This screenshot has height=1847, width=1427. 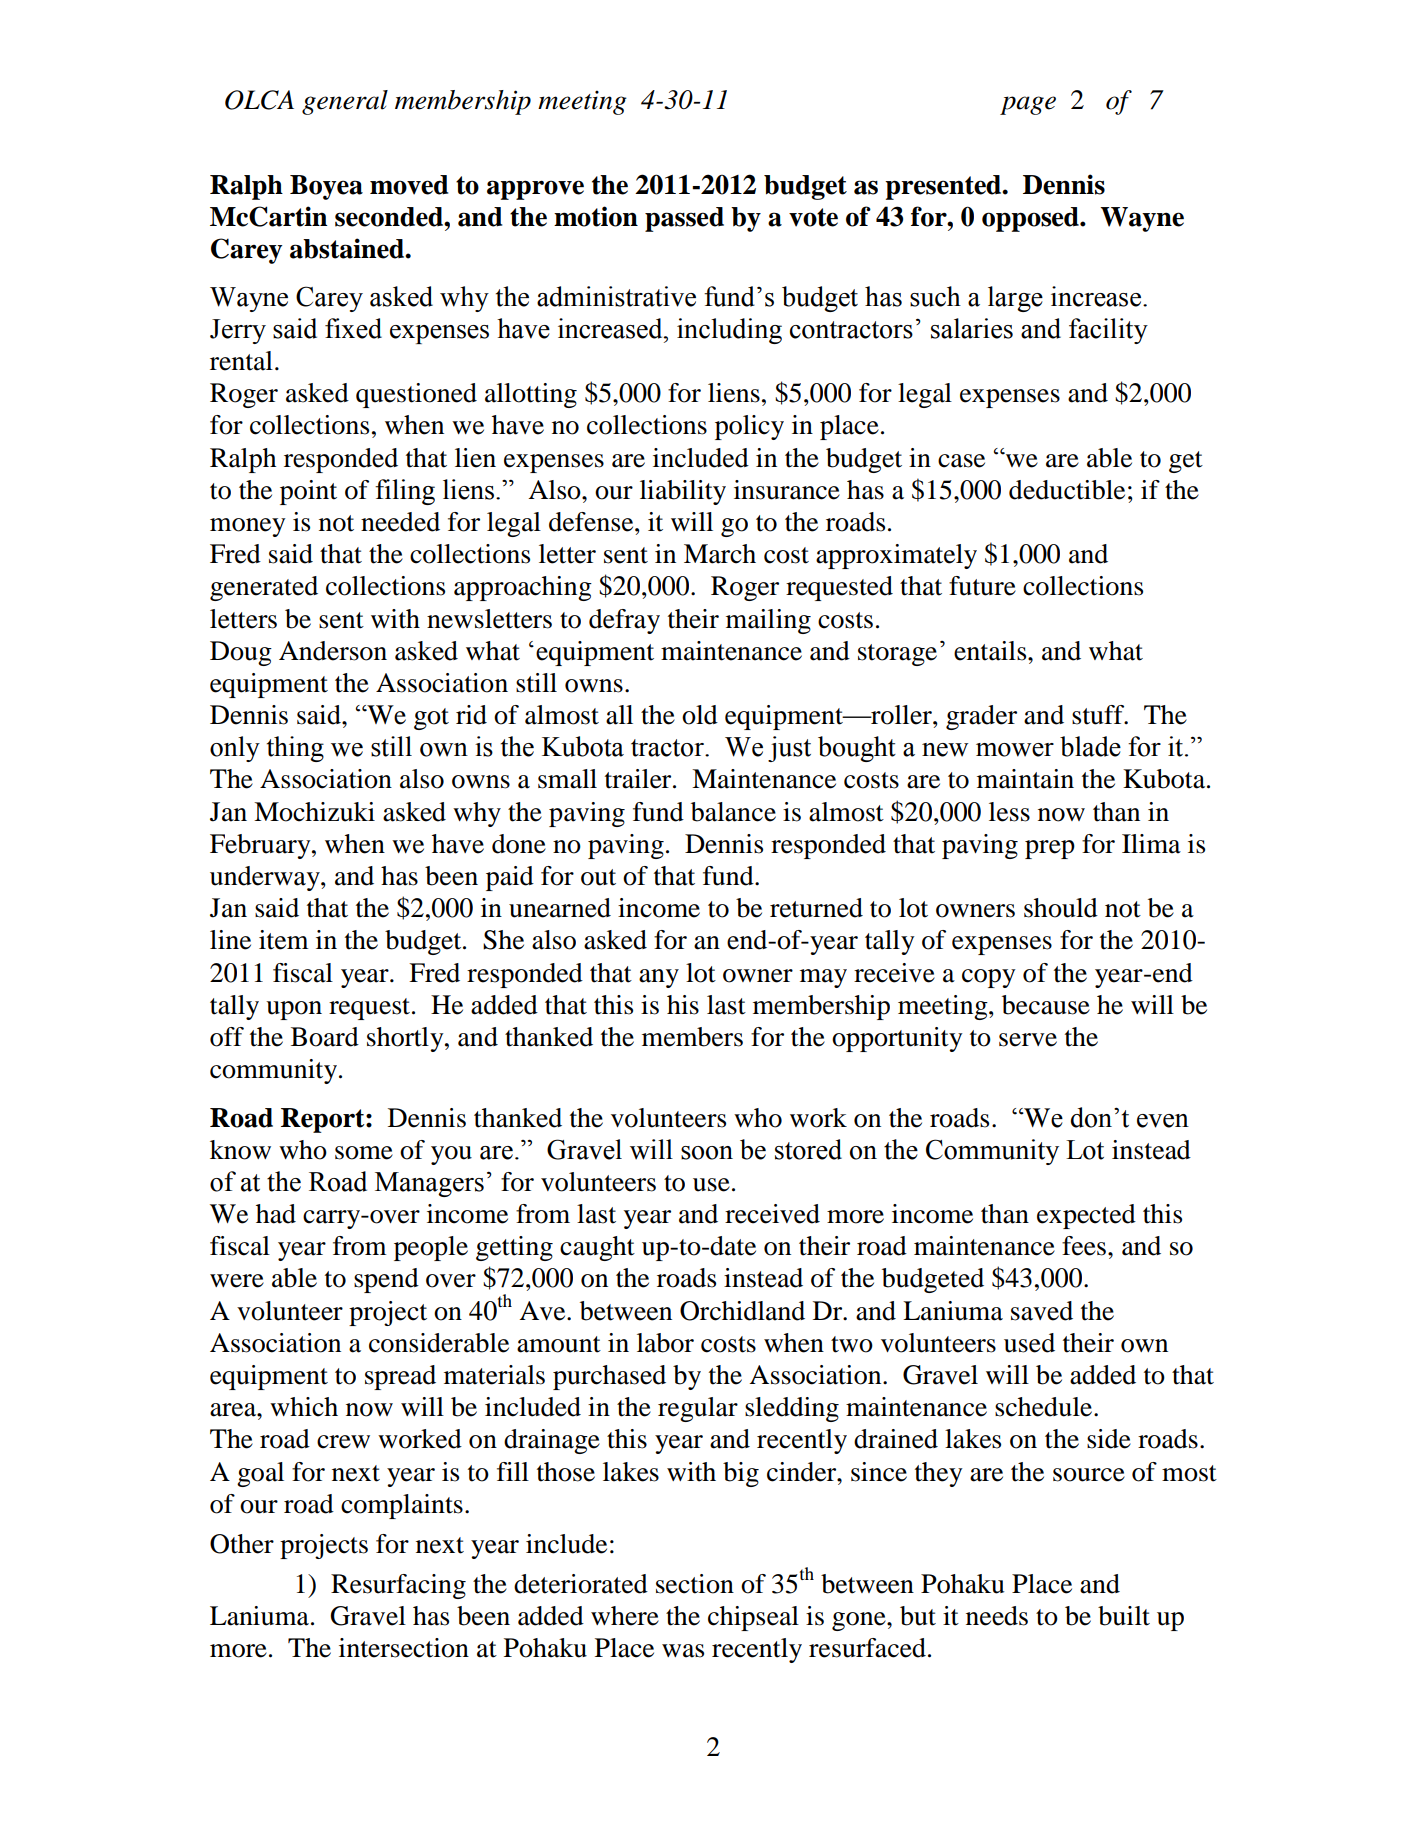 I want to click on general, so click(x=345, y=102).
